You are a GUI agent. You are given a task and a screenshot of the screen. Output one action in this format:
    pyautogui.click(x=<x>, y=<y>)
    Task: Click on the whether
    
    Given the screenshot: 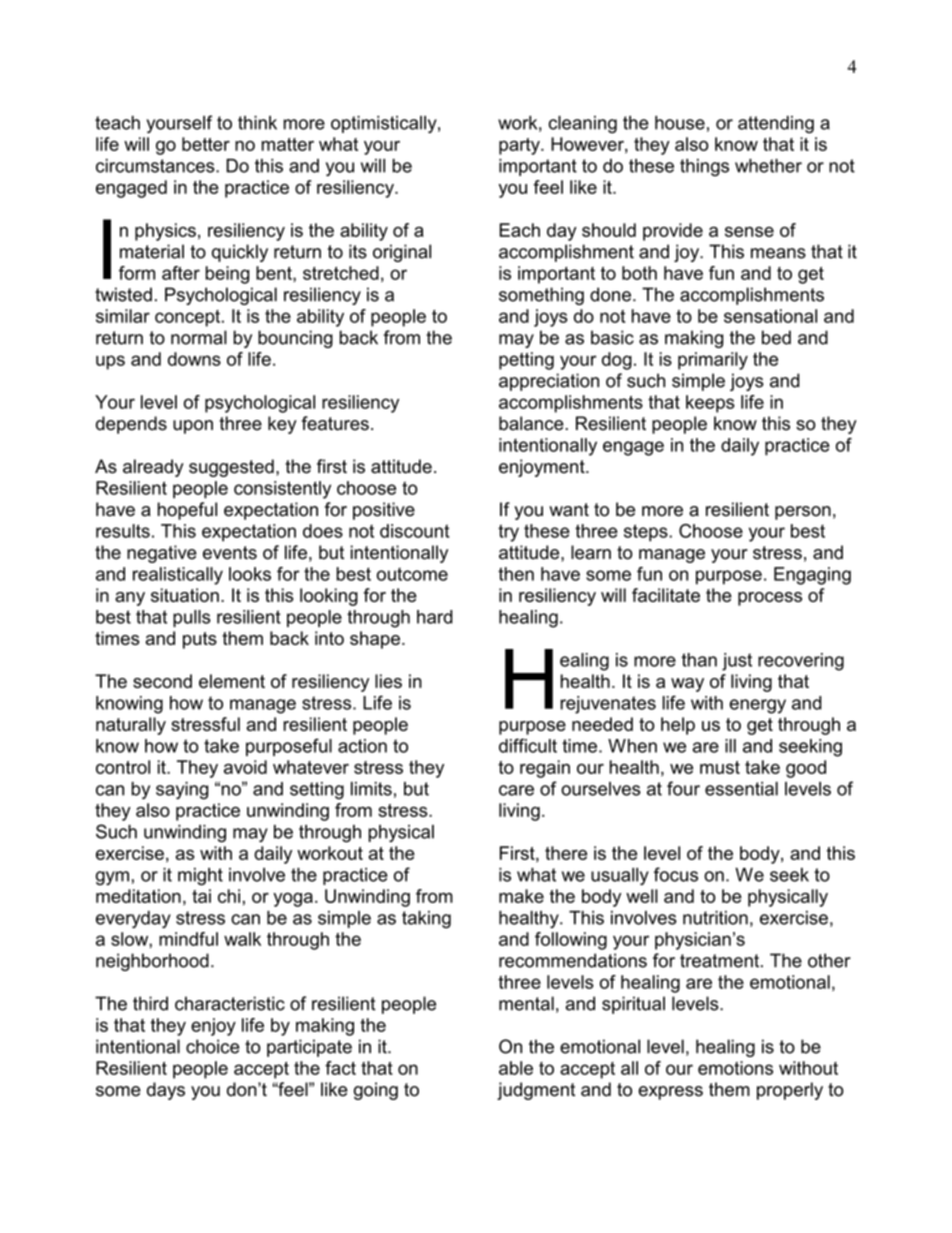 What is the action you would take?
    pyautogui.click(x=768, y=166)
